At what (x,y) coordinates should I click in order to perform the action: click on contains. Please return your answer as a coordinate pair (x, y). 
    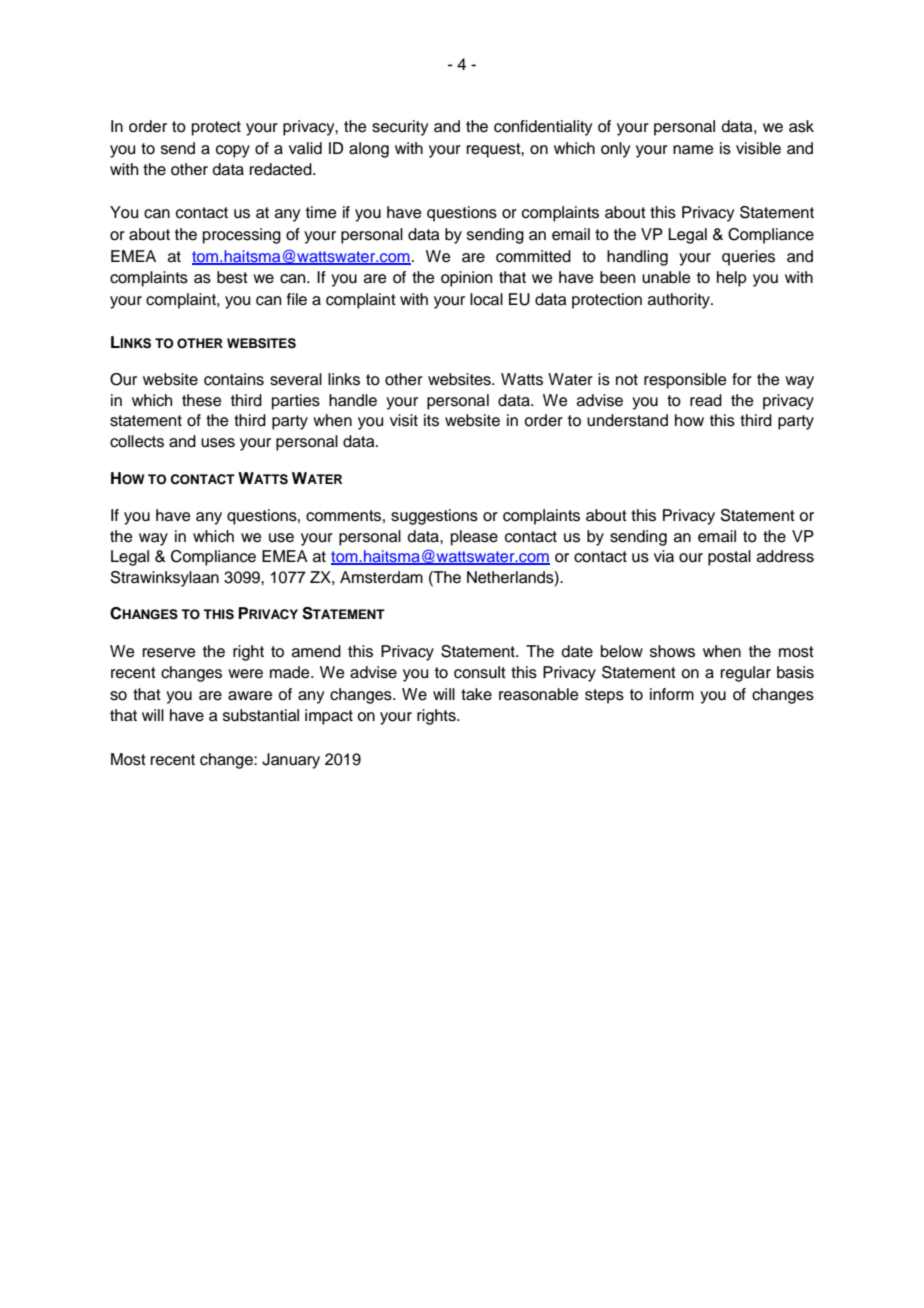
    Looking at the image, I should click on (234, 379).
